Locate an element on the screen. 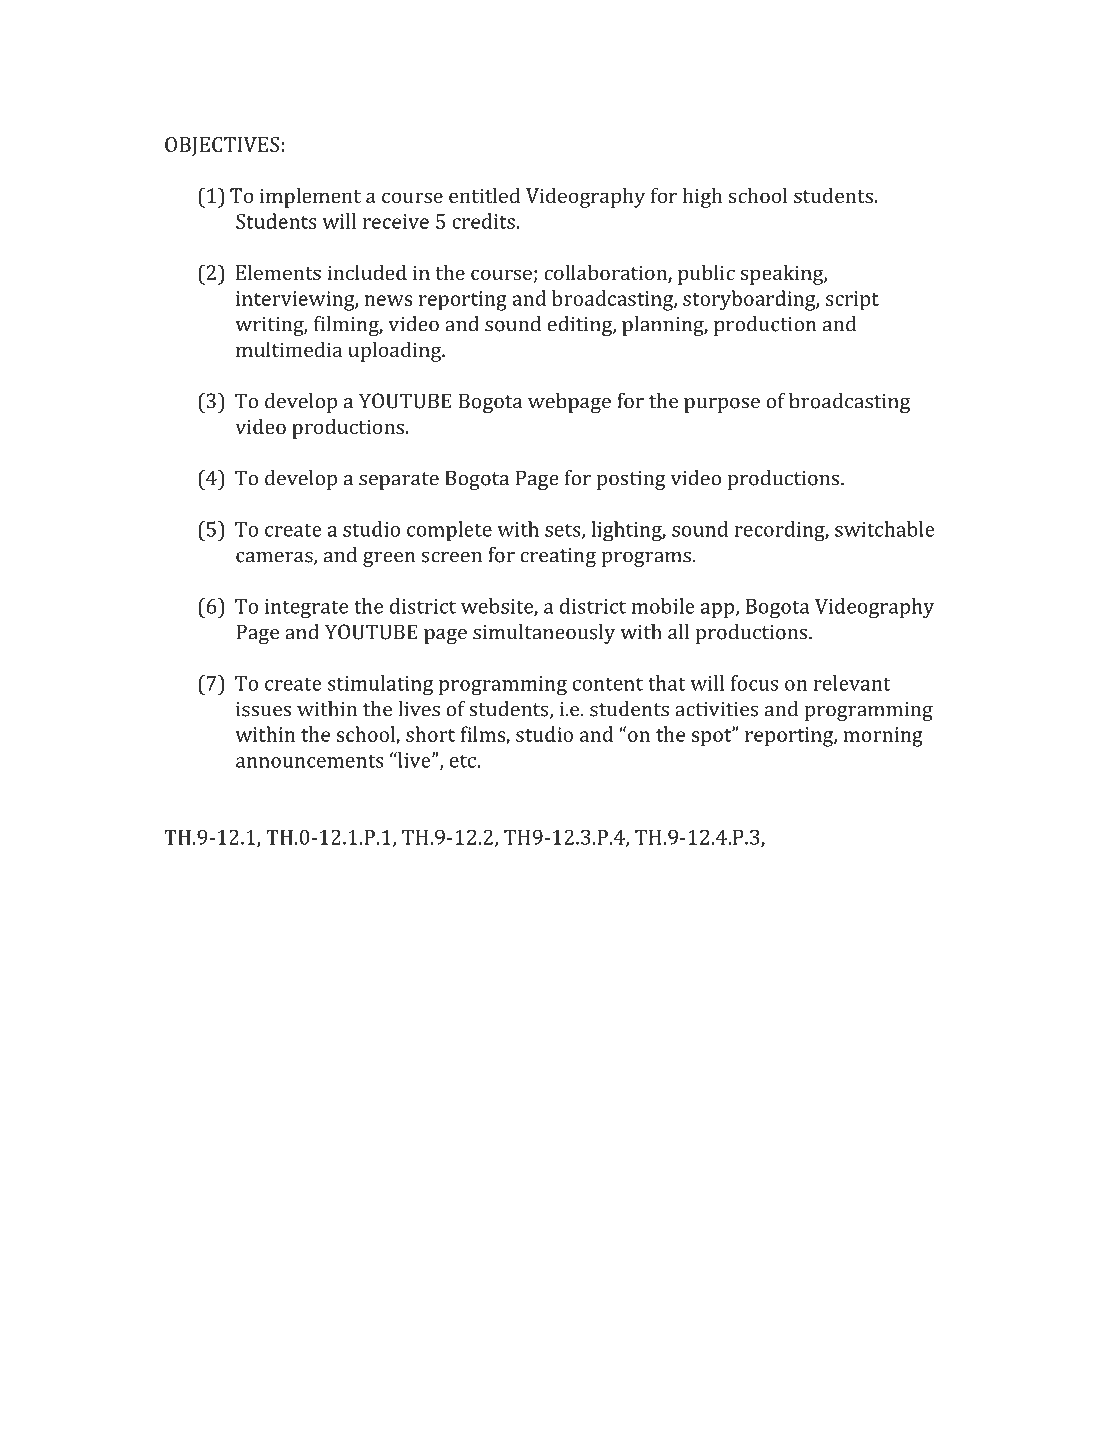 The image size is (1116, 1444). entitled is located at coordinates (484, 195).
